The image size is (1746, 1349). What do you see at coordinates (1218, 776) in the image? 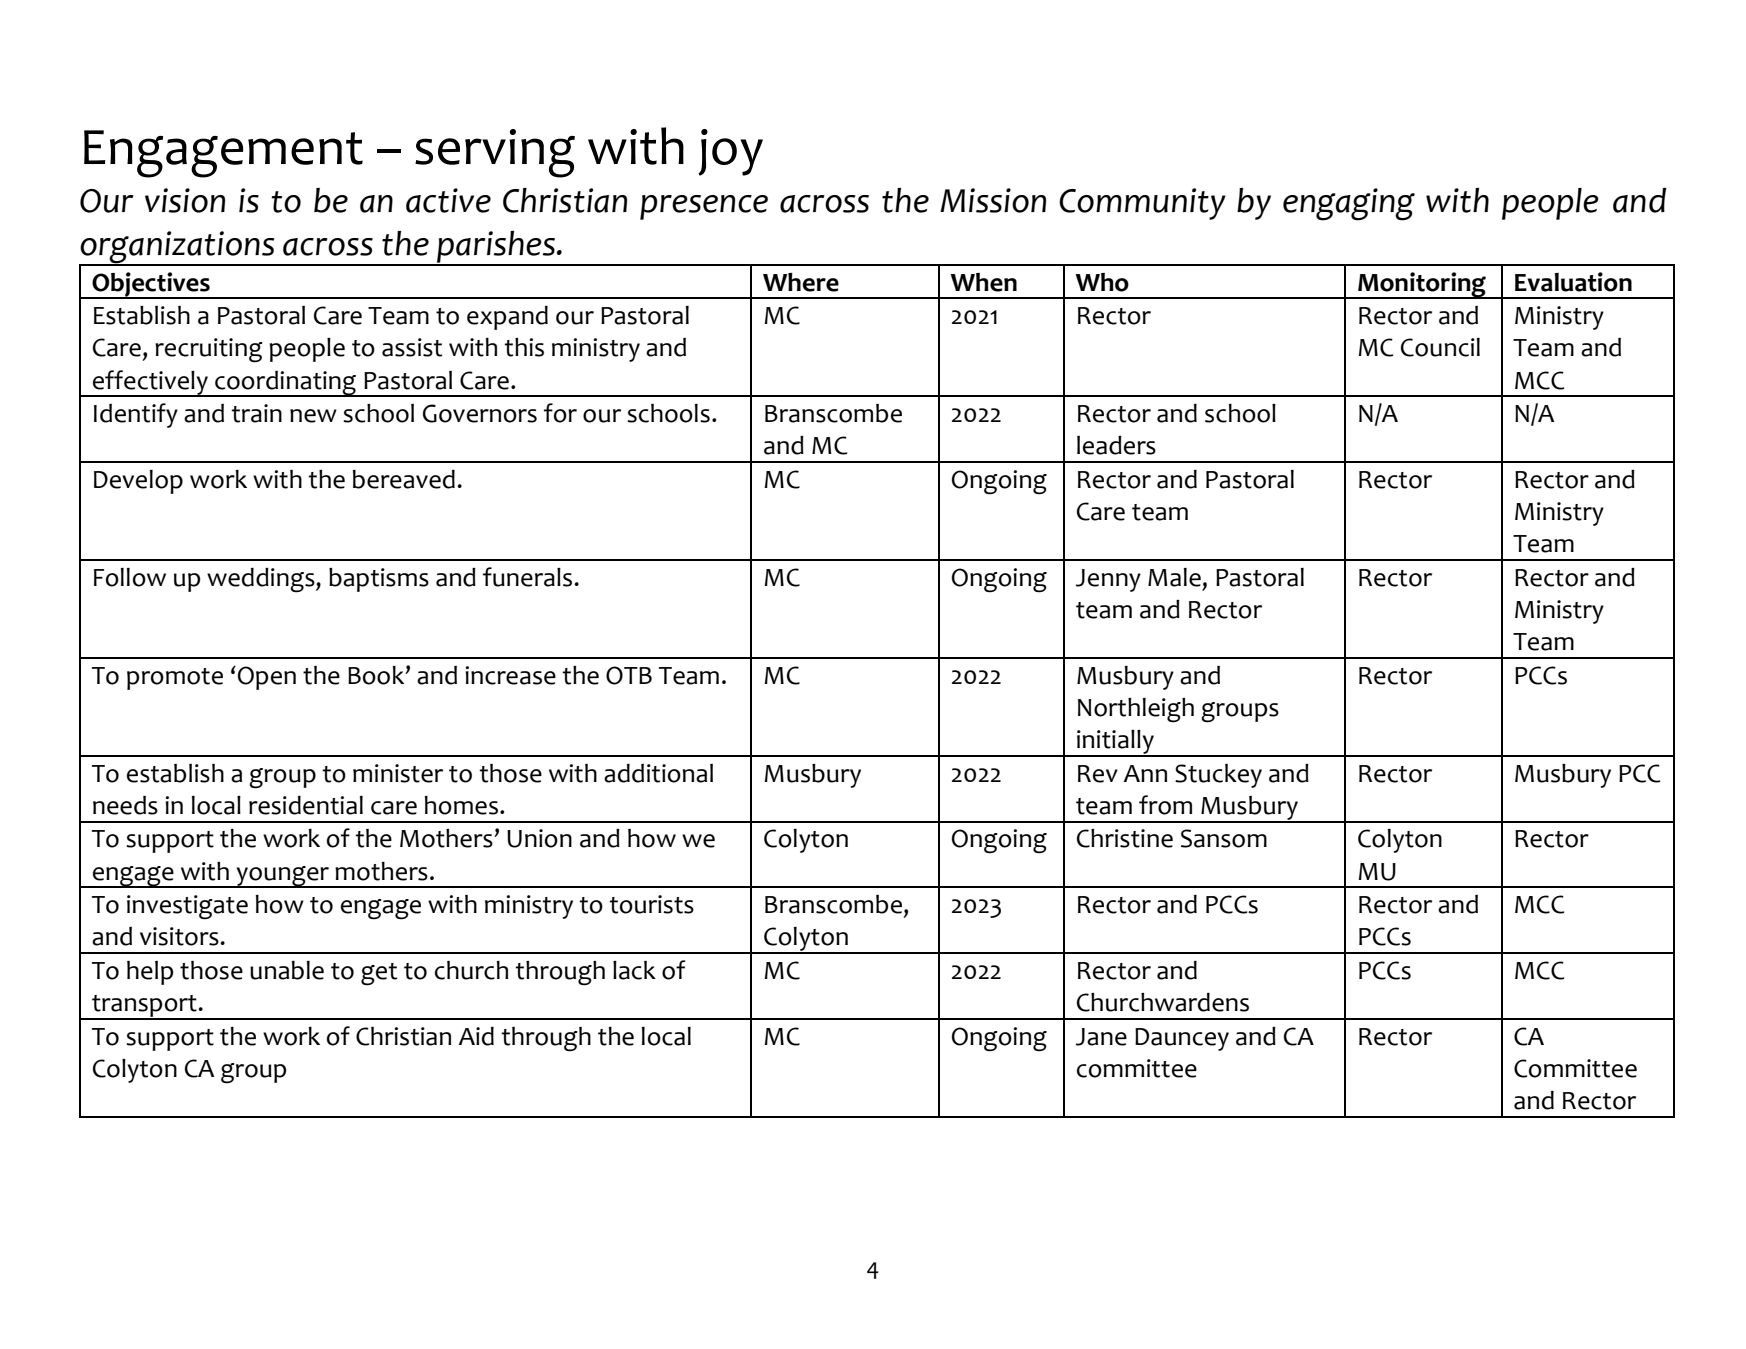
I see `Stuckey` at bounding box center [1218, 776].
